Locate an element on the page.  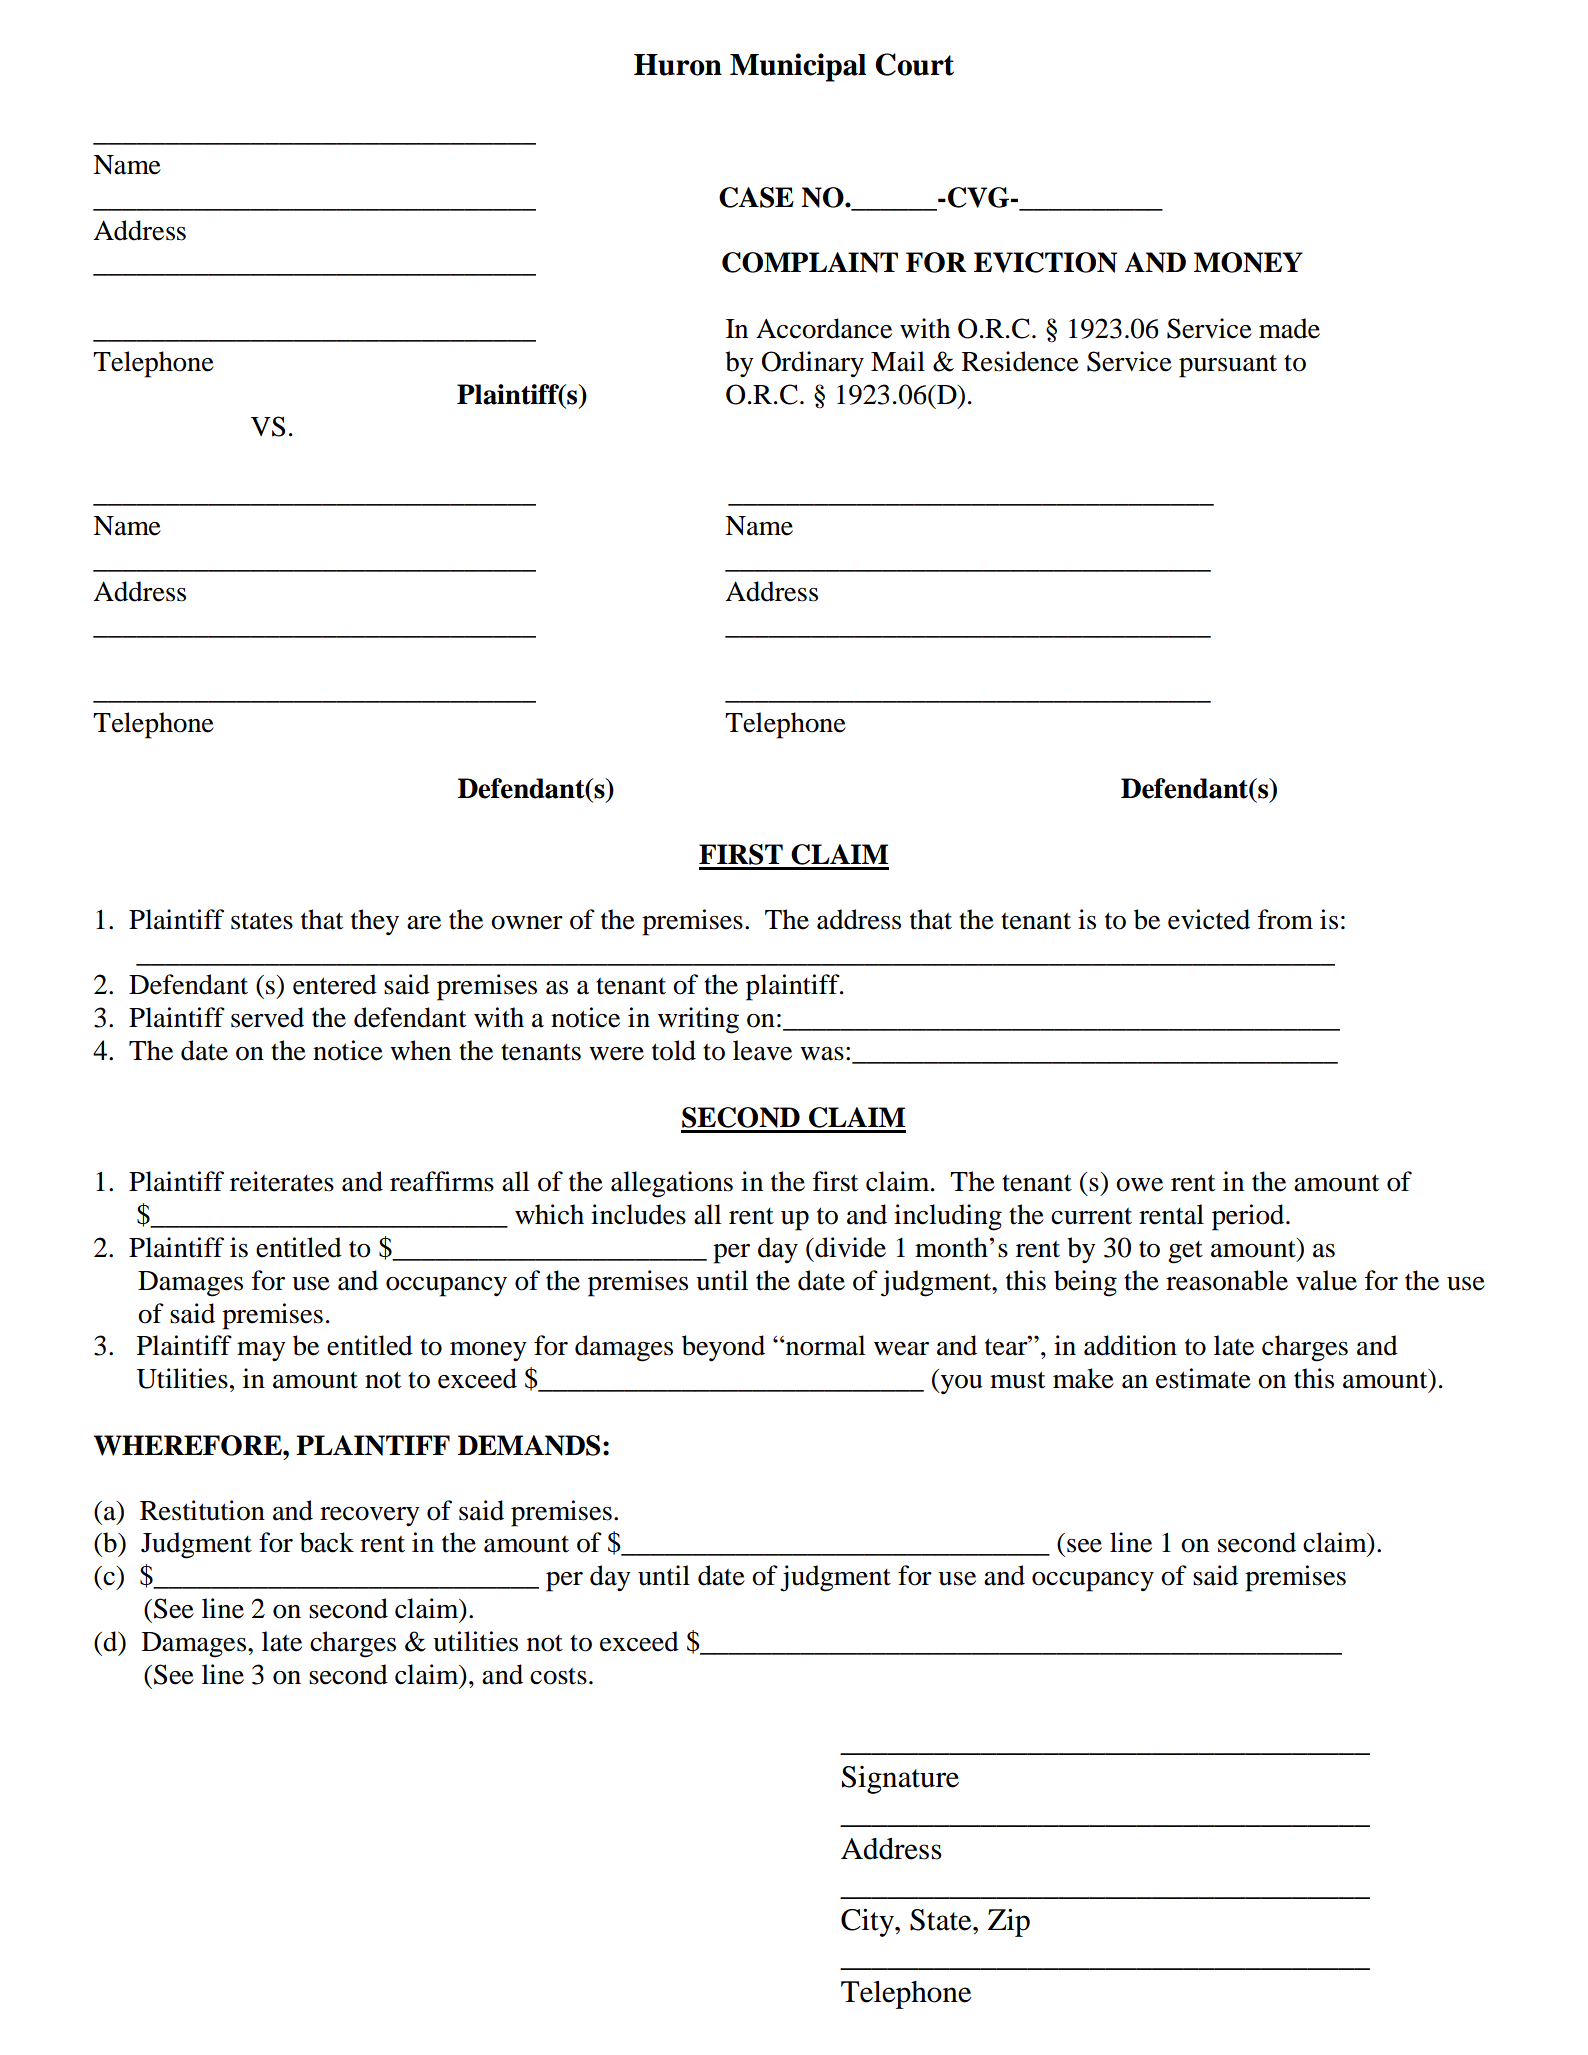
Signature is located at coordinates (900, 1780).
